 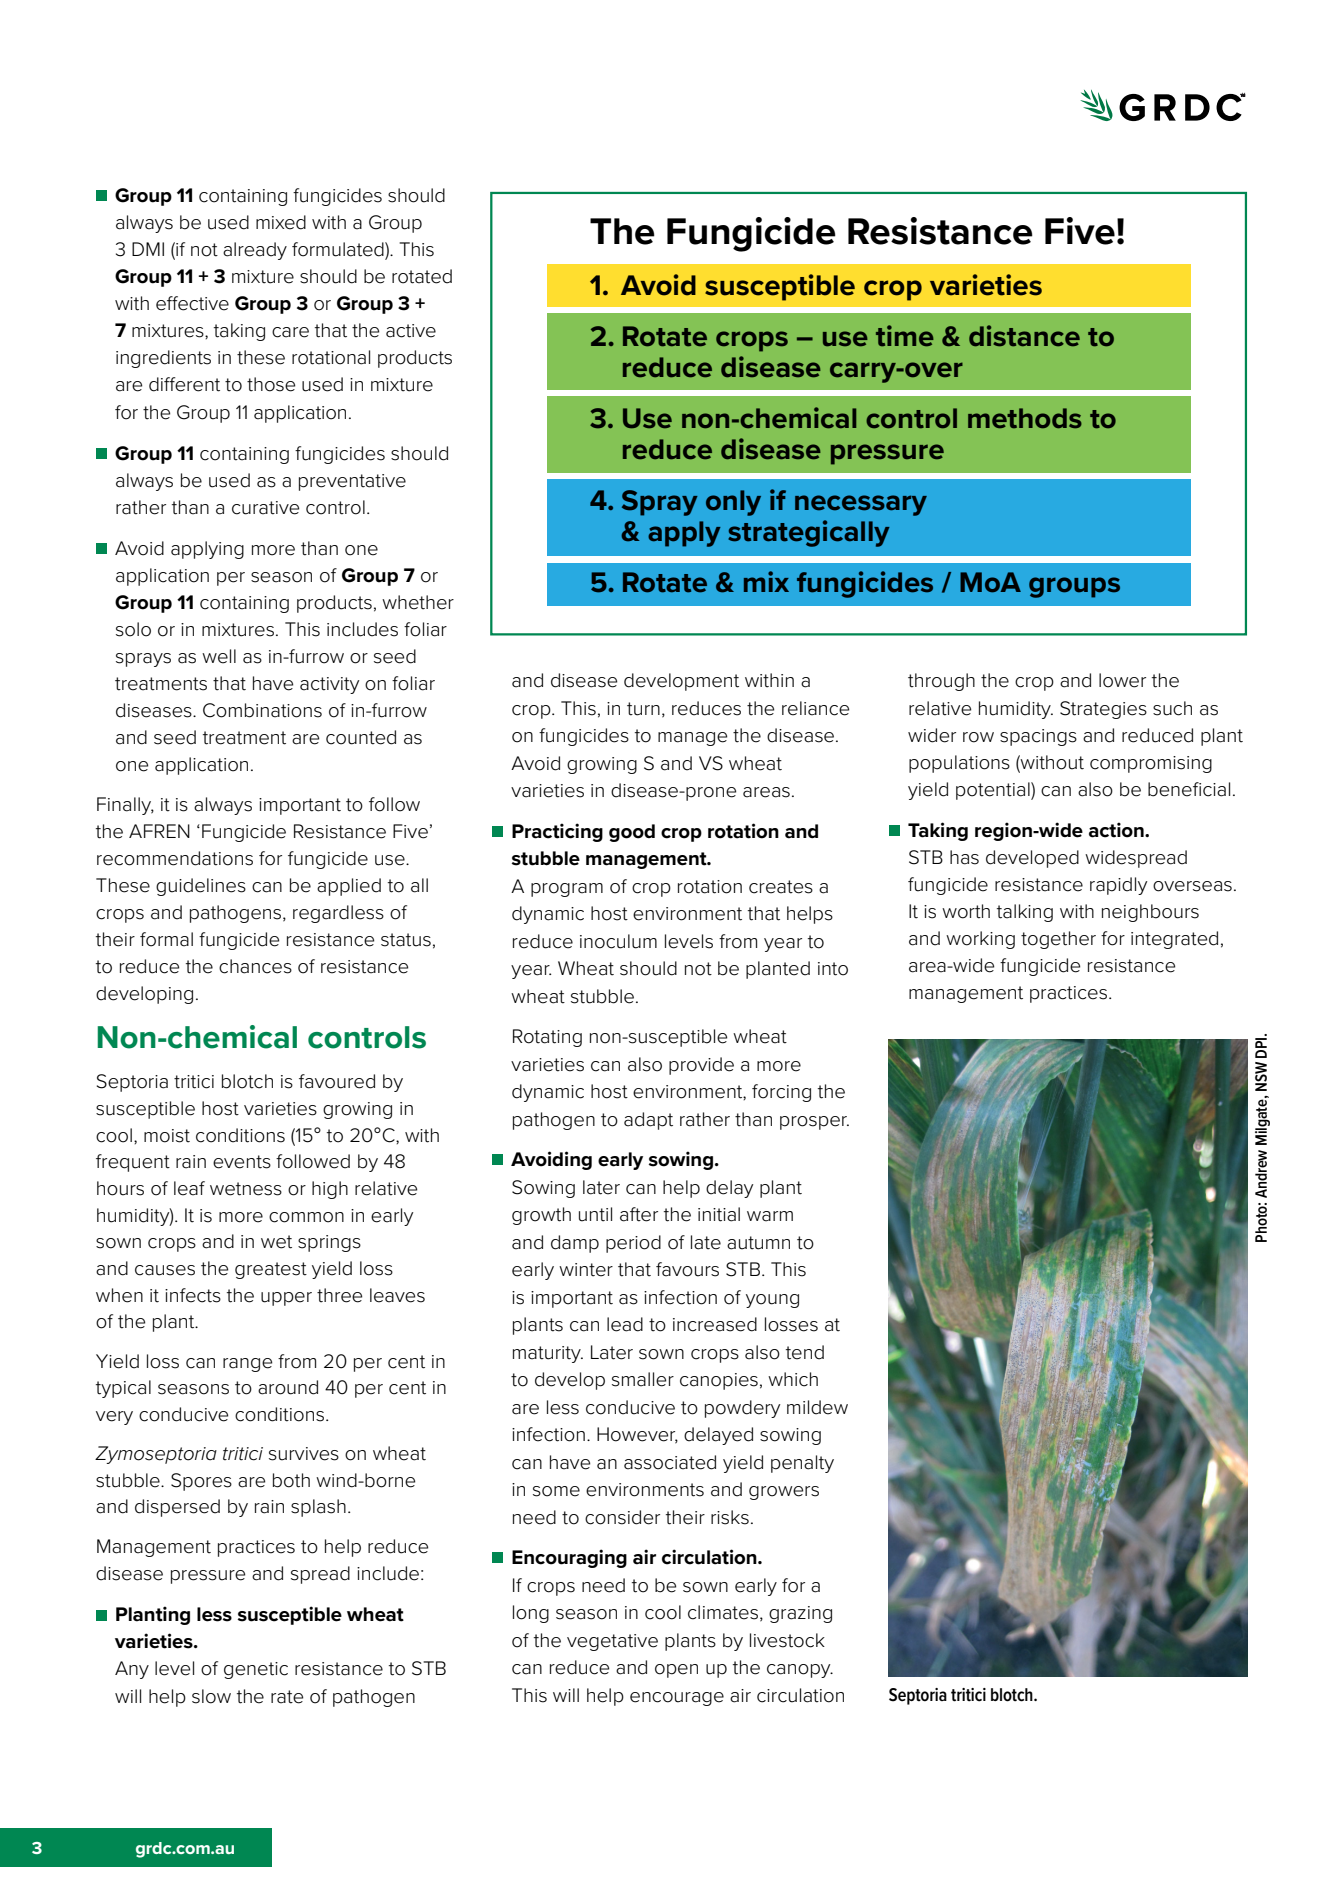 I want to click on distance, so click(x=1024, y=336).
